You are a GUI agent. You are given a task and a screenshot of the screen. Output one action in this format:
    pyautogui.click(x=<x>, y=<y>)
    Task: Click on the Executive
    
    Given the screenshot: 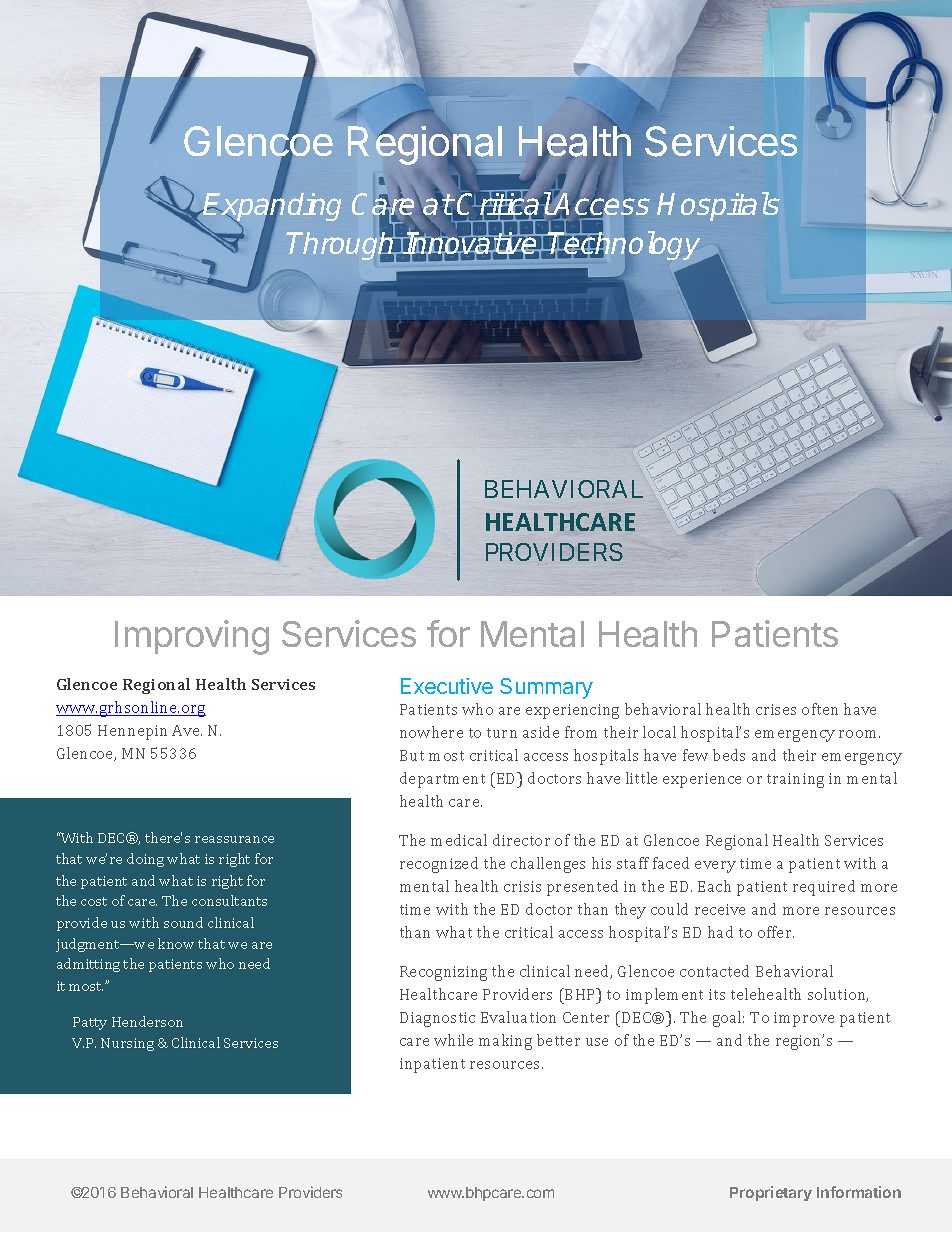 What is the action you would take?
    pyautogui.click(x=447, y=686)
